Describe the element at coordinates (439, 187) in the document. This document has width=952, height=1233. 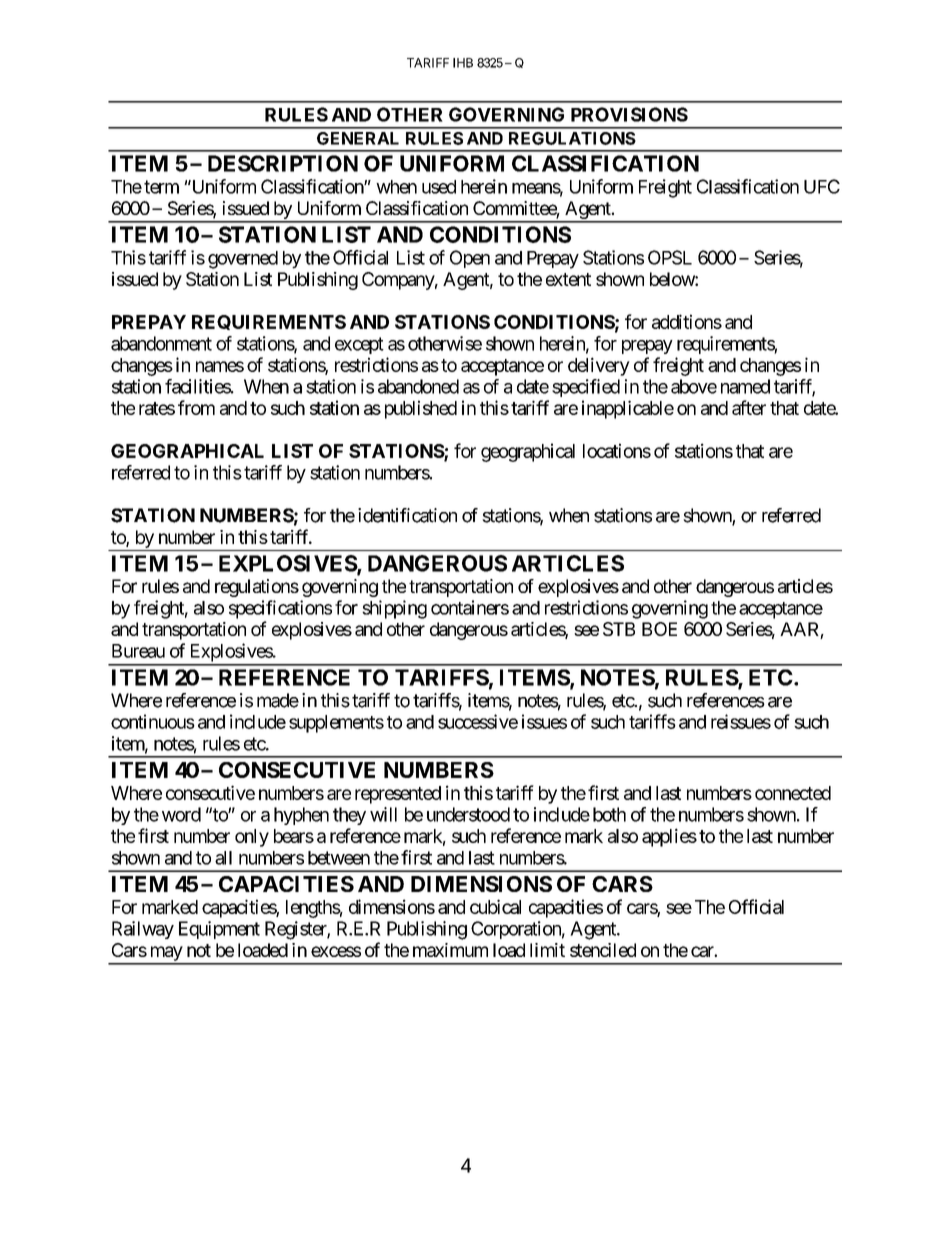
I see `used` at that location.
